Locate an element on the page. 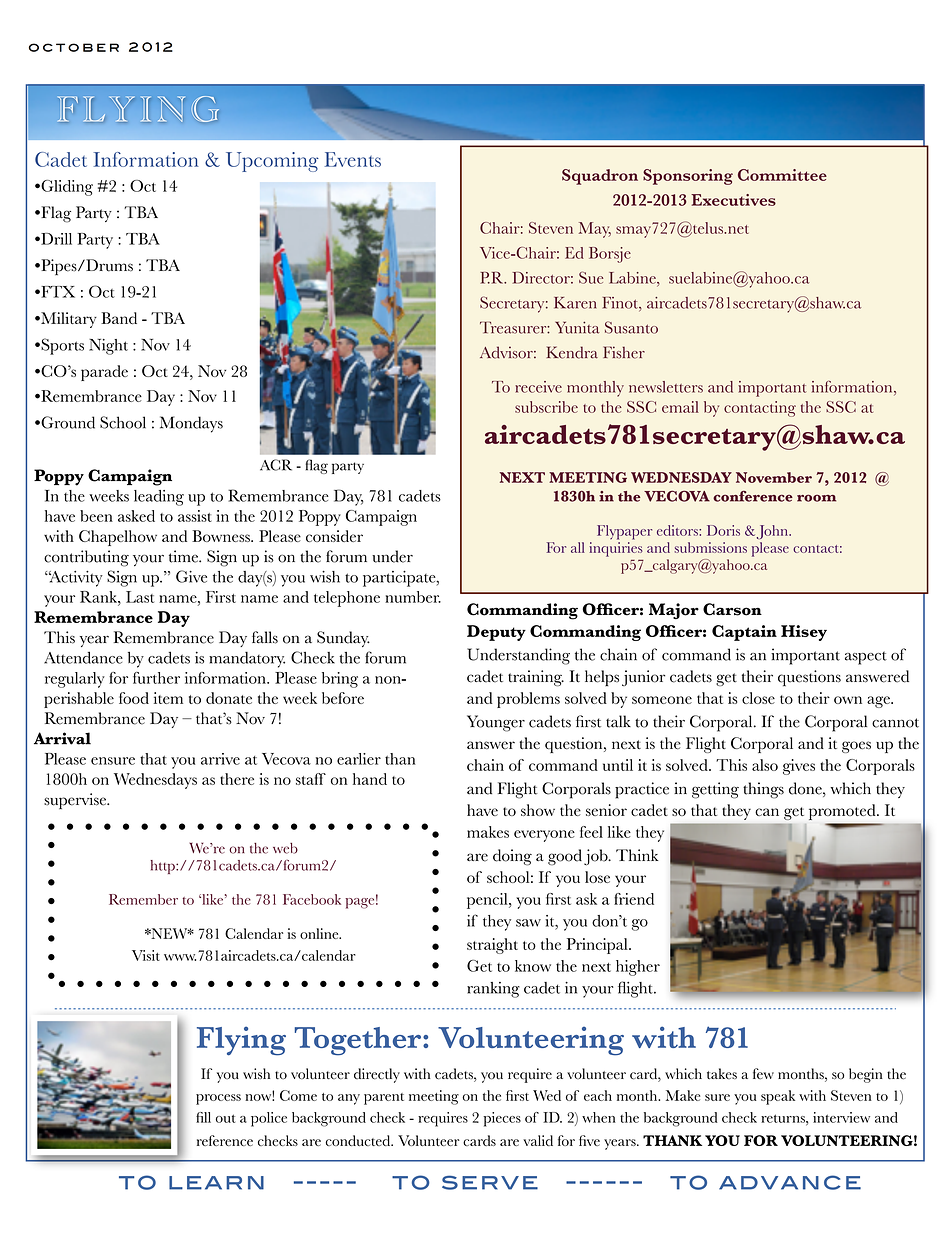 The height and width of the document is (1233, 952). Last is located at coordinates (140, 597).
